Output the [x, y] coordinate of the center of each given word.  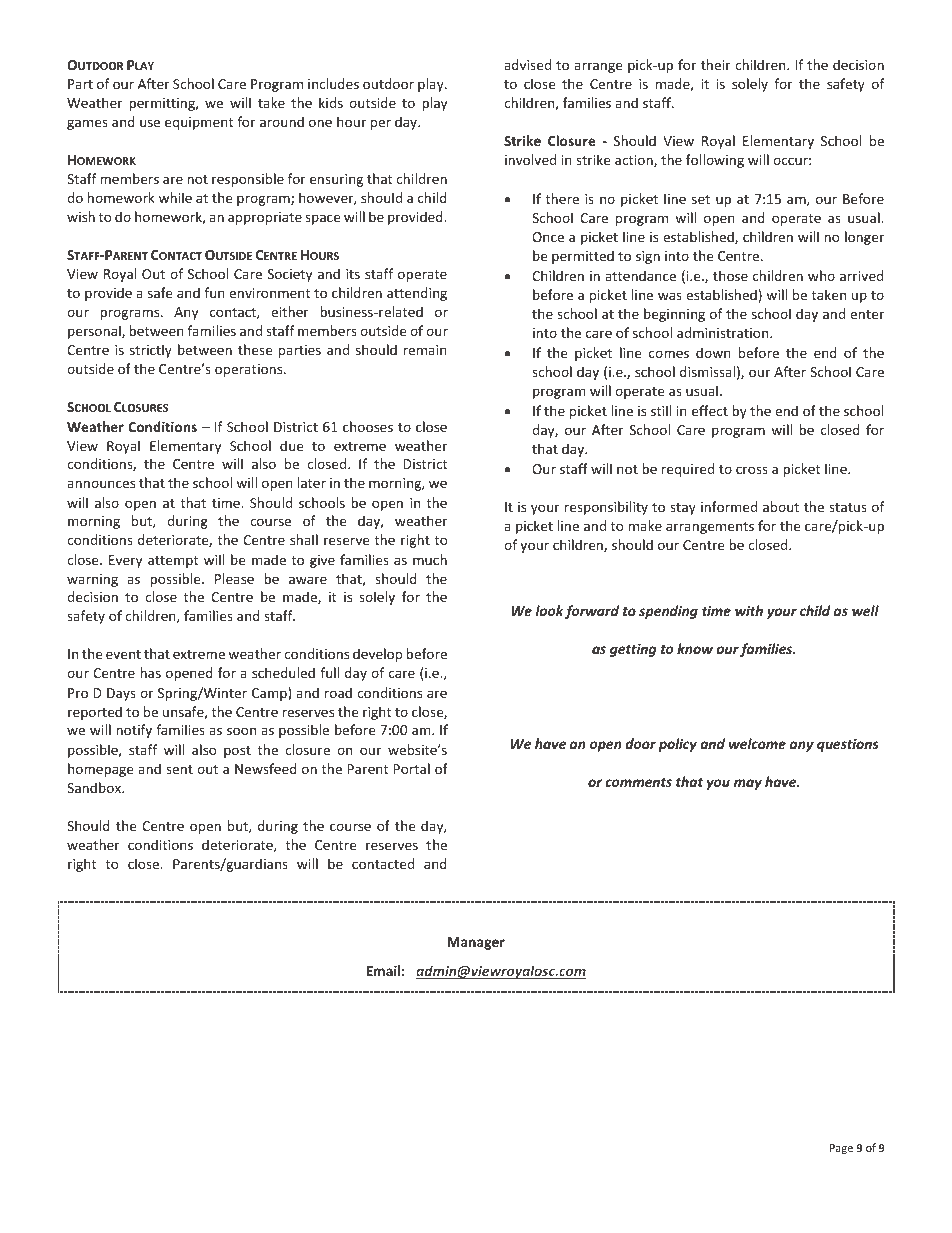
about [781, 506]
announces [101, 484]
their [716, 64]
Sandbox [95, 787]
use [150, 123]
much [430, 559]
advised [527, 64]
